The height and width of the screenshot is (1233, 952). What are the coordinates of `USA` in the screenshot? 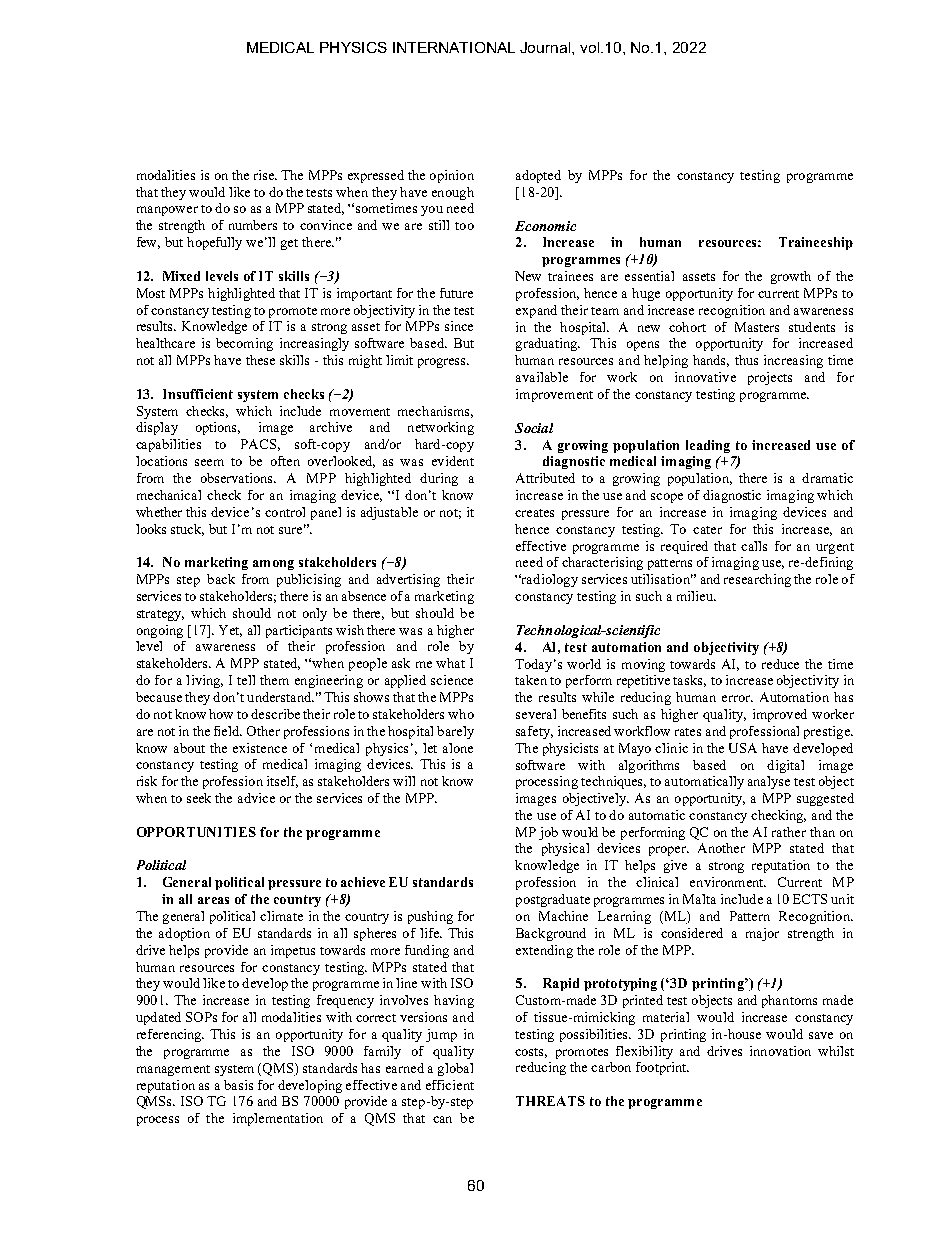 It's located at (743, 748).
